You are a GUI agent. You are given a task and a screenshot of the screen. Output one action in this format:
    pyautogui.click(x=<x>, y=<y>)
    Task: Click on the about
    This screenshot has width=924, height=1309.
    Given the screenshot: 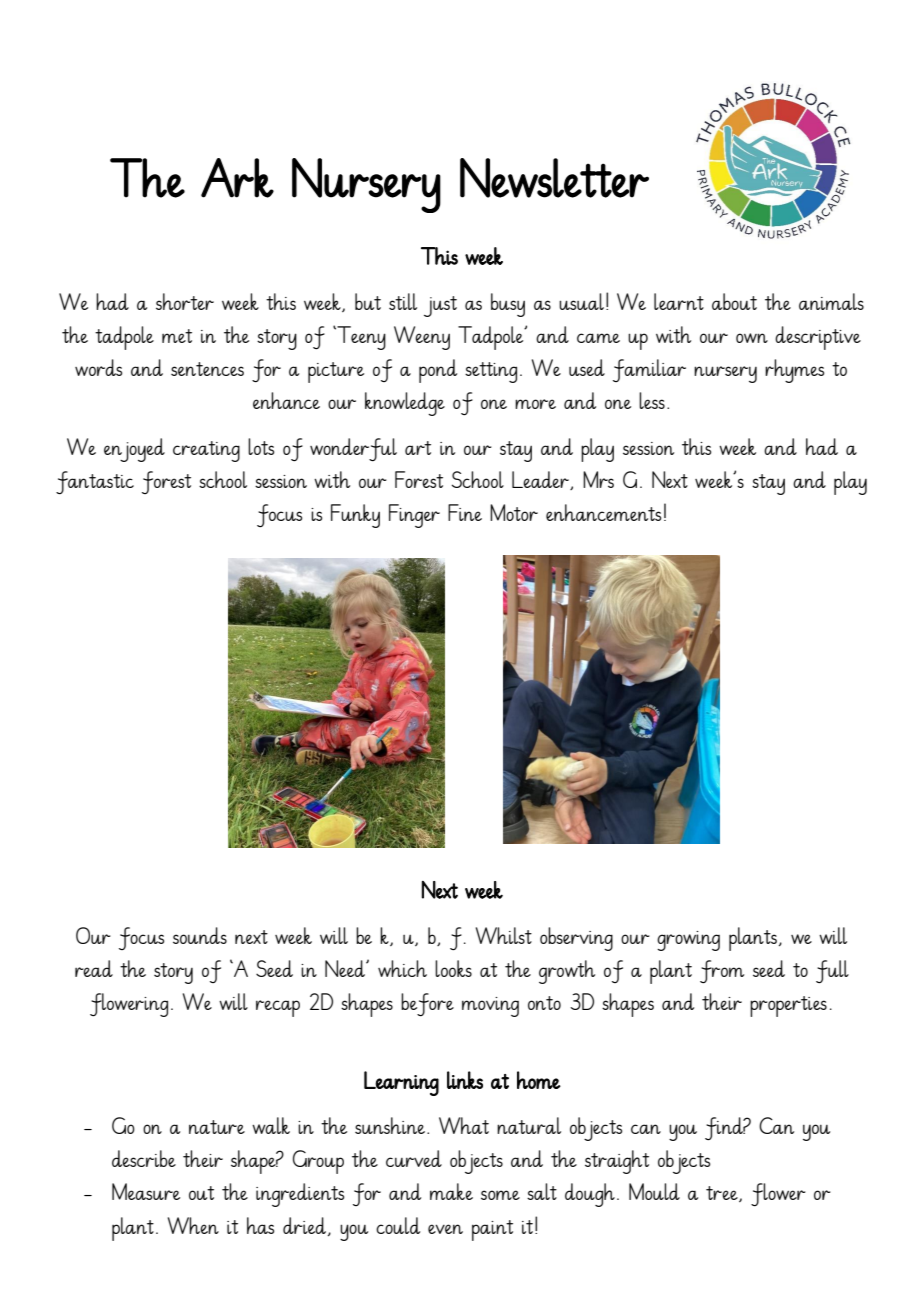 What is the action you would take?
    pyautogui.click(x=734, y=301)
